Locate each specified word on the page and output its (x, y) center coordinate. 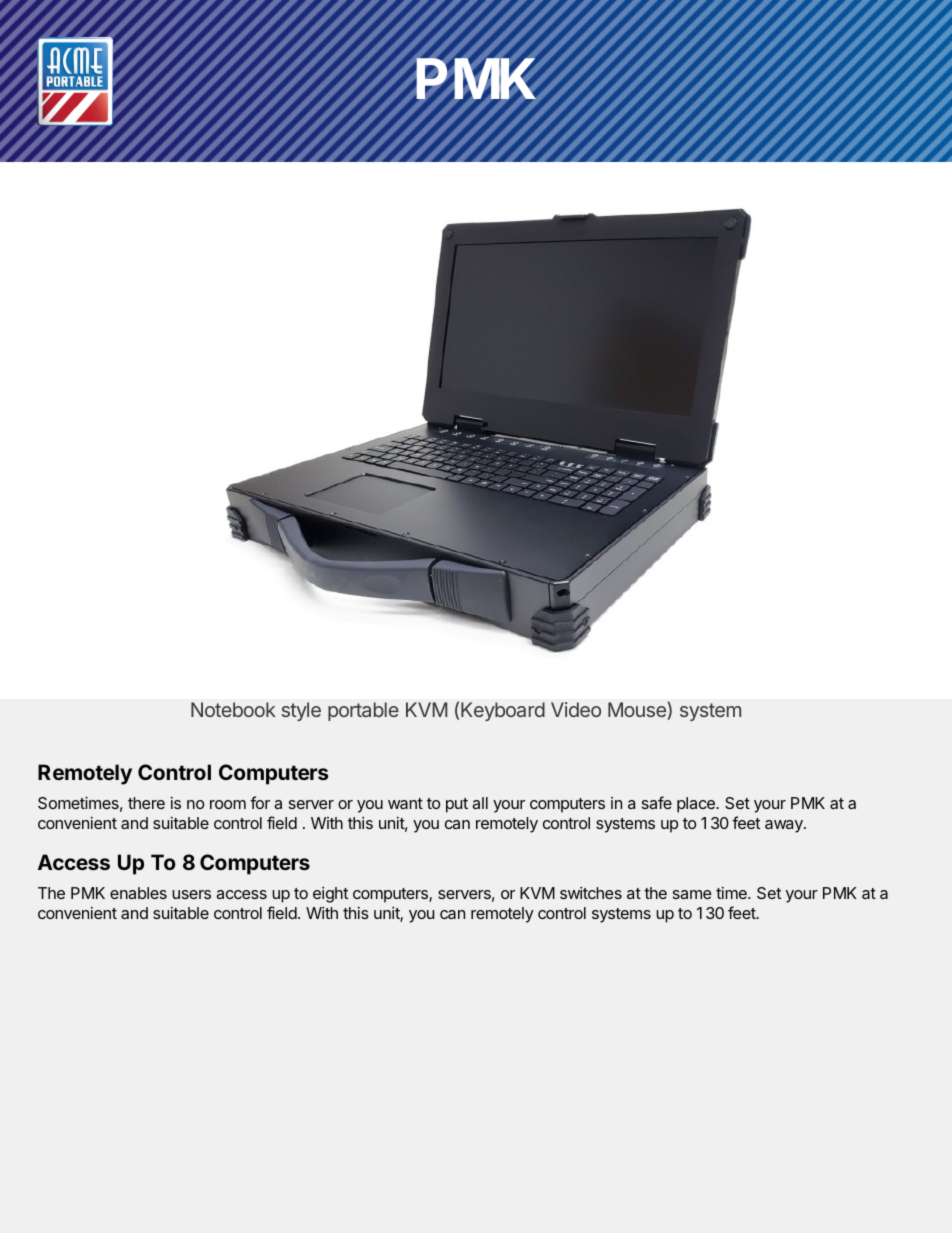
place (697, 805)
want (405, 803)
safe (657, 802)
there (146, 803)
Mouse (638, 711)
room (228, 804)
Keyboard (503, 711)
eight (330, 895)
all (480, 803)
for (260, 802)
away (785, 826)
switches (591, 893)
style (301, 711)
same (692, 894)
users (191, 894)
